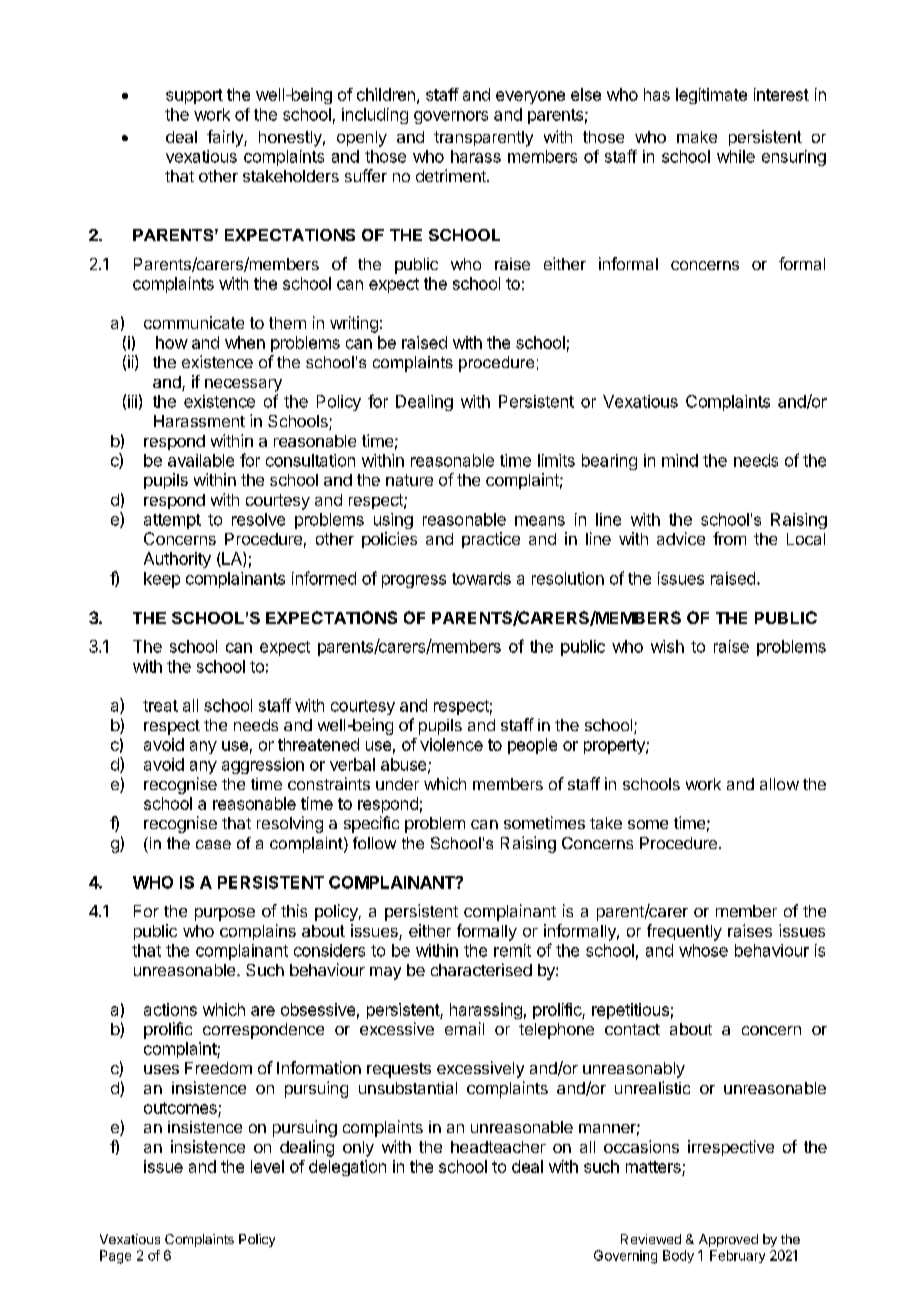  I want to click on purpose, so click(225, 914).
